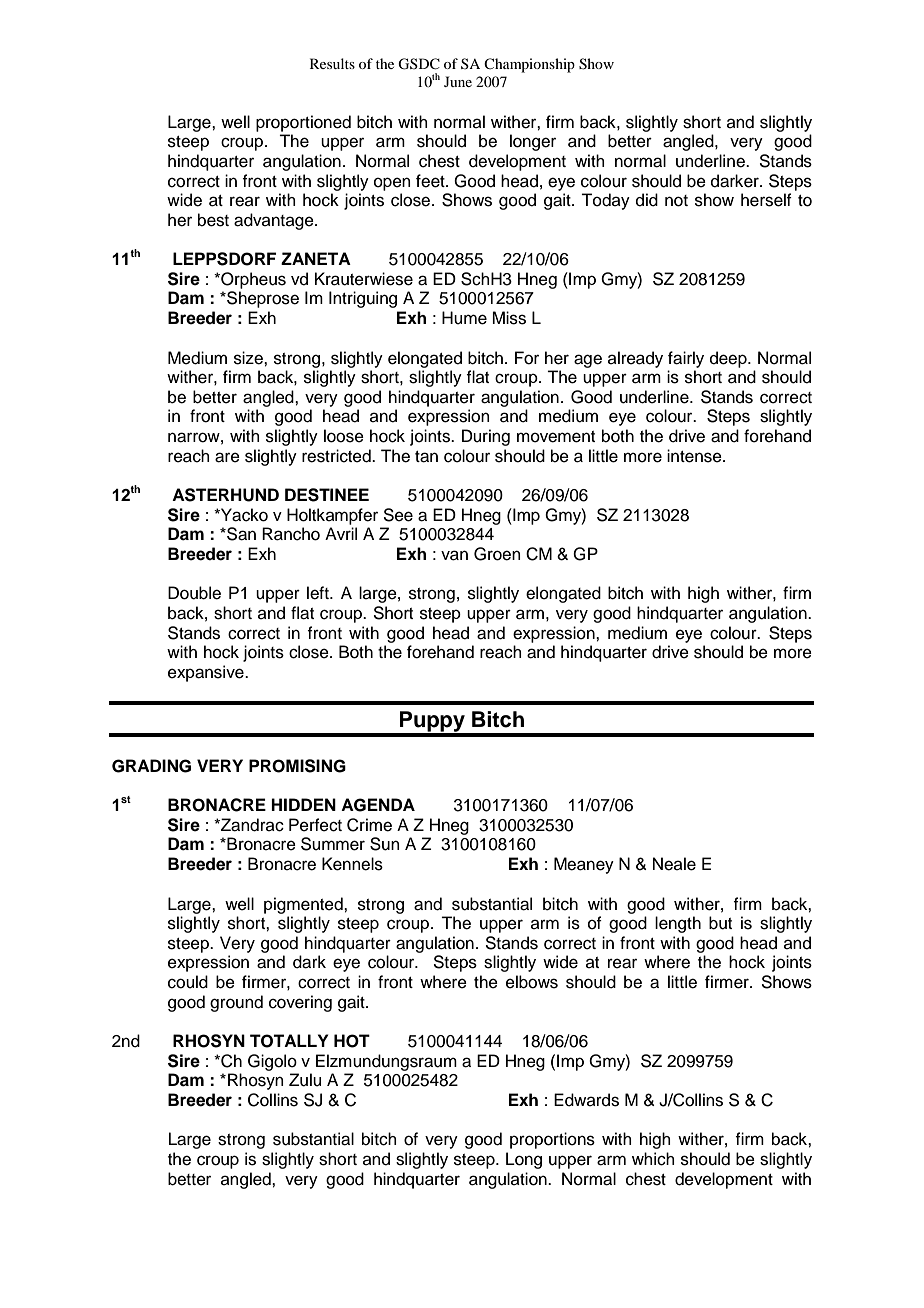 The height and width of the screenshot is (1308, 924). Describe the element at coordinates (686, 359) in the screenshot. I see `fairly` at that location.
